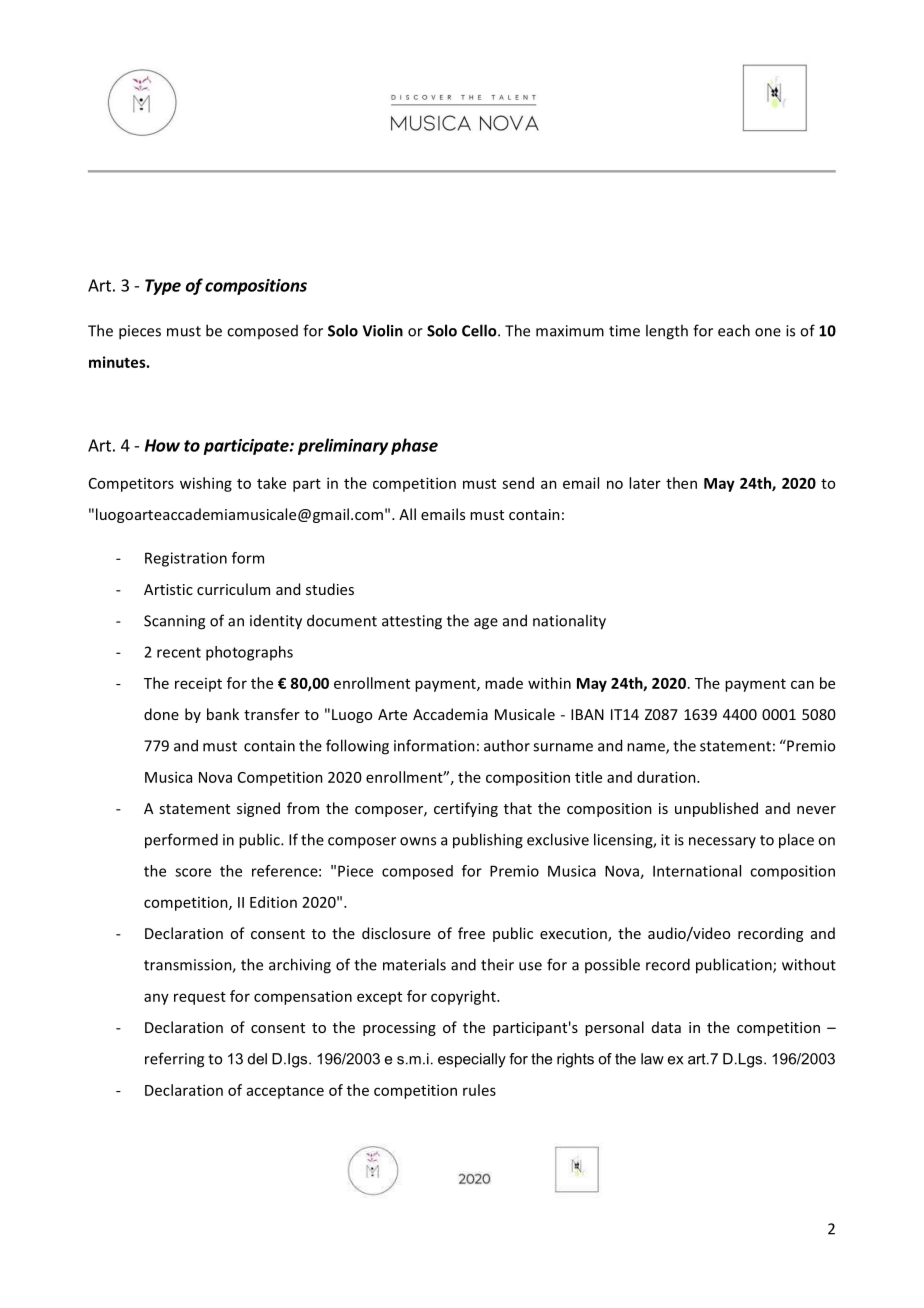 The image size is (924, 1308). What do you see at coordinates (488, 841) in the screenshot?
I see `publishing` at bounding box center [488, 841].
